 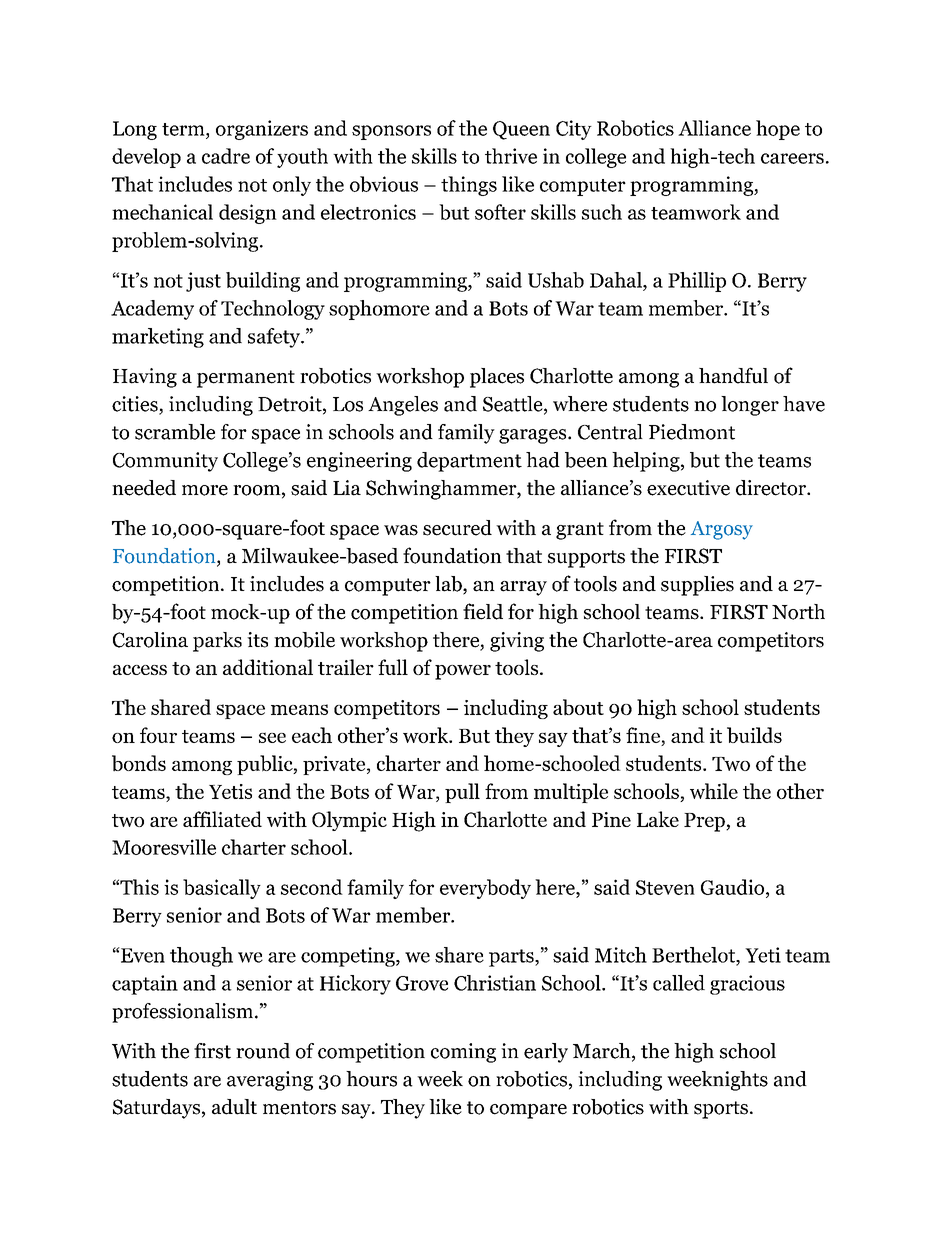 I want to click on hope, so click(x=778, y=130).
